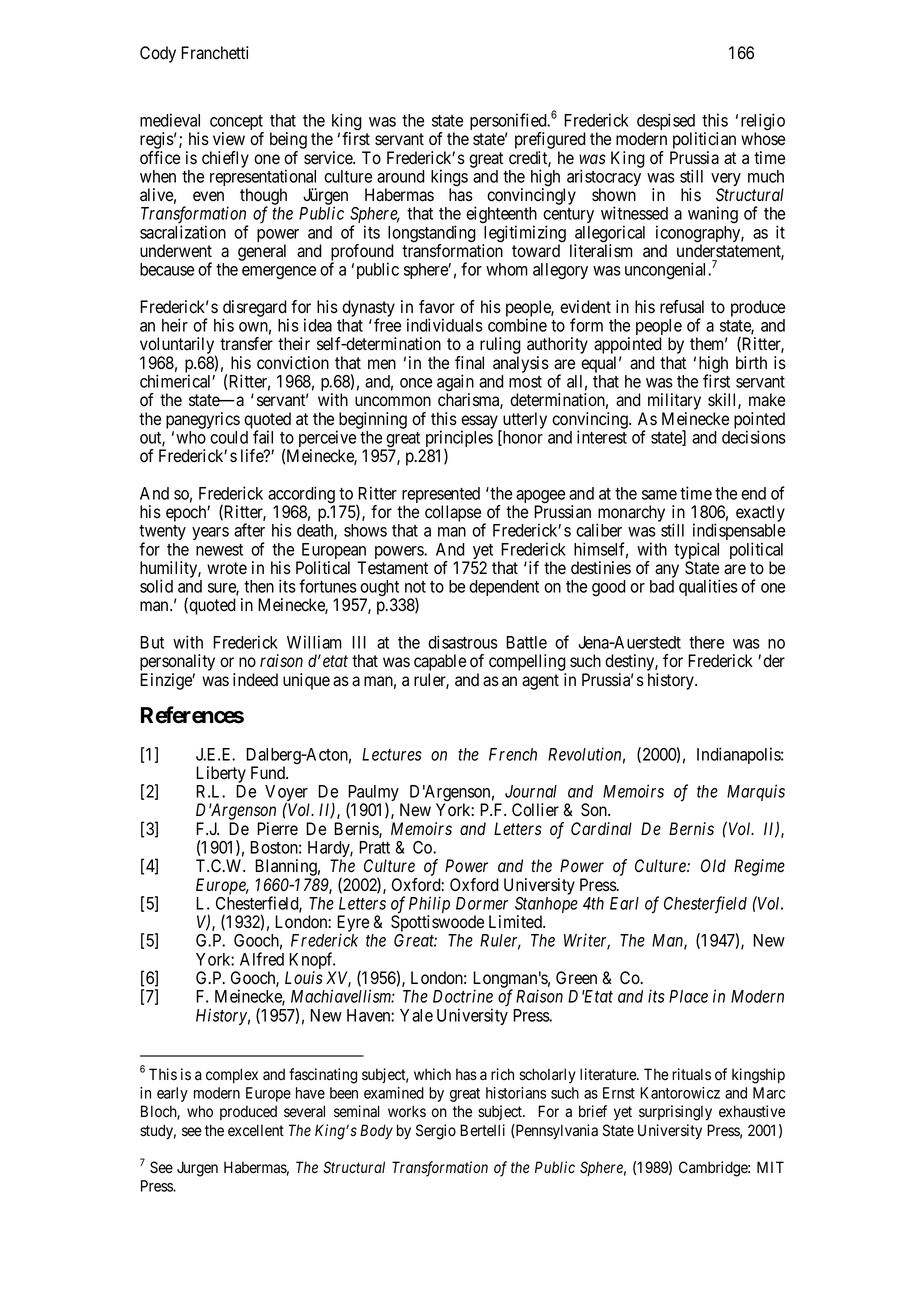 The width and height of the screenshot is (924, 1308). Describe the element at coordinates (504, 588) in the screenshot. I see `dependent` at that location.
